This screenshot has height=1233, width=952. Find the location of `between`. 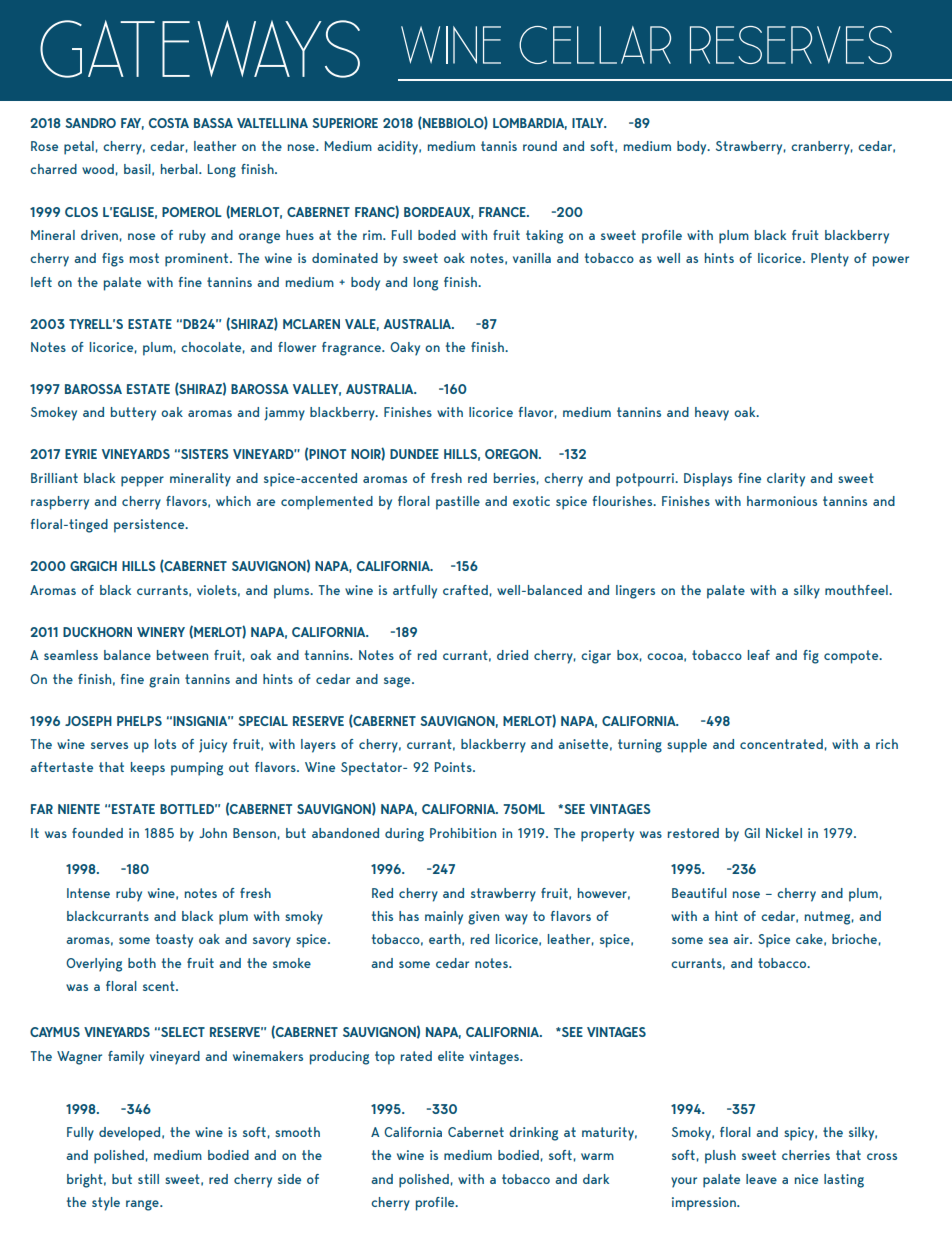

between is located at coordinates (182, 655).
